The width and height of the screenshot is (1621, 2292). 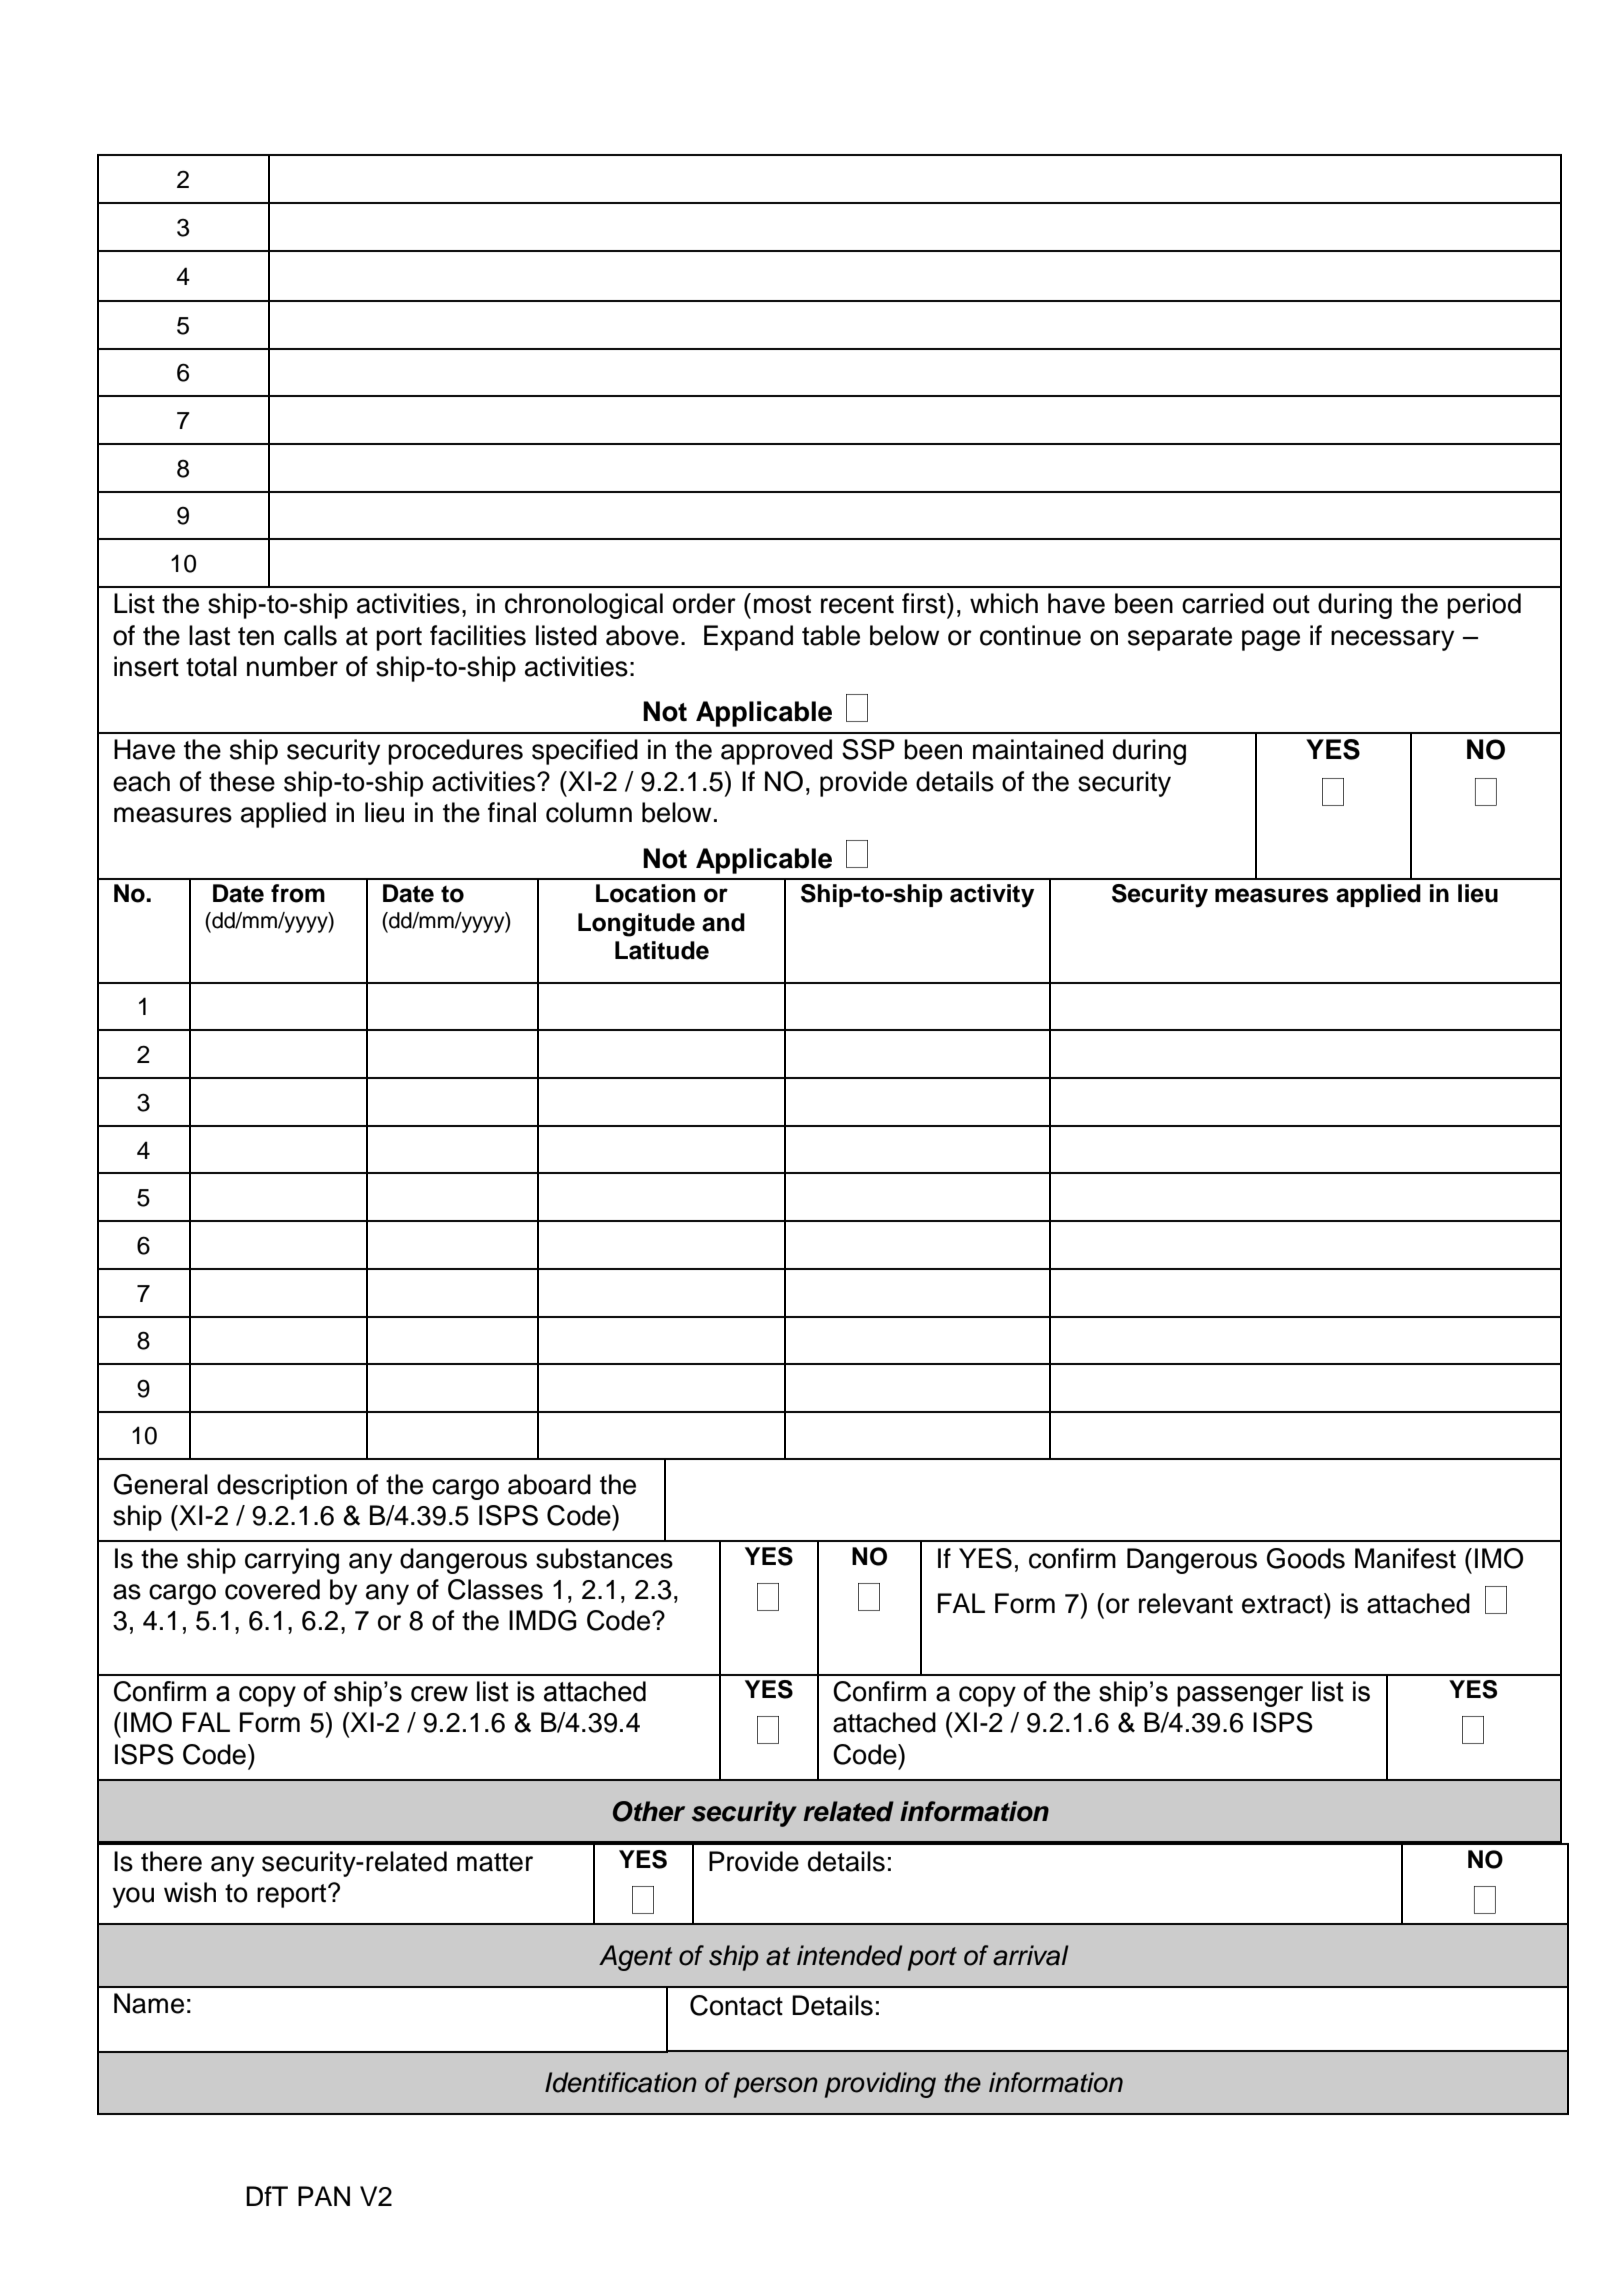 What do you see at coordinates (831, 635) in the screenshot?
I see `table` at bounding box center [831, 635].
